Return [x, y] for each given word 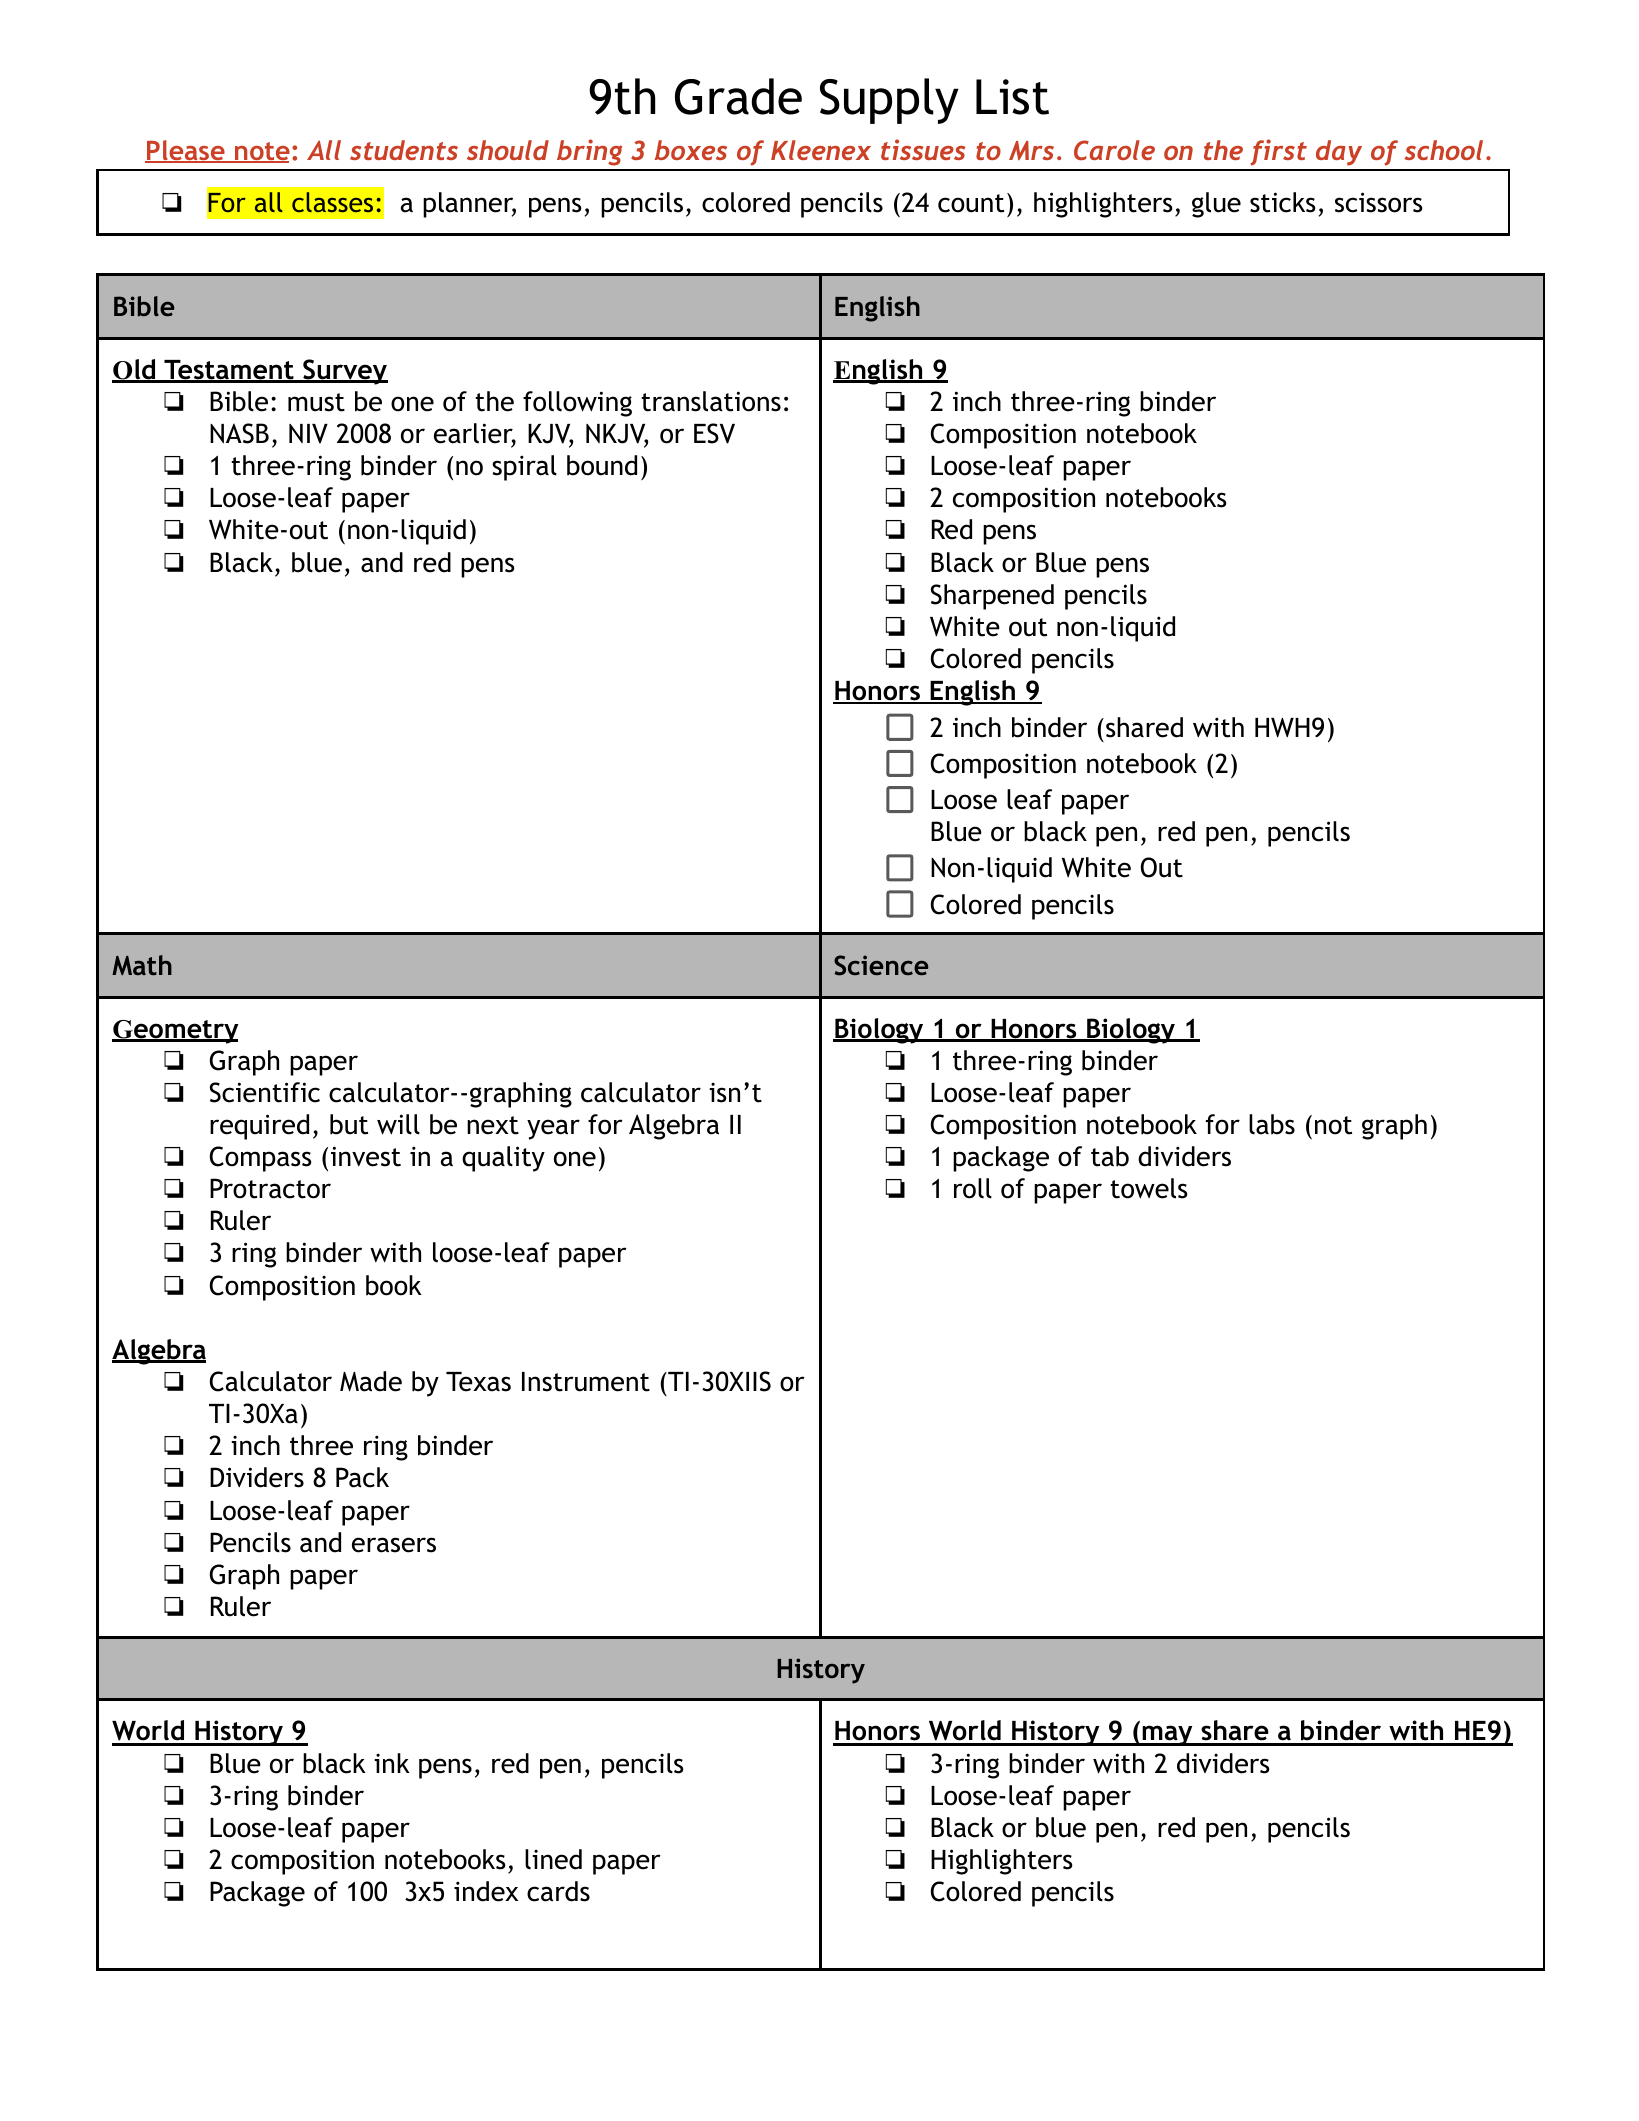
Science [881, 965]
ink [392, 1763]
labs [1272, 1124]
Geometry [175, 1032]
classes [332, 202]
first [1278, 152]
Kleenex [821, 150]
